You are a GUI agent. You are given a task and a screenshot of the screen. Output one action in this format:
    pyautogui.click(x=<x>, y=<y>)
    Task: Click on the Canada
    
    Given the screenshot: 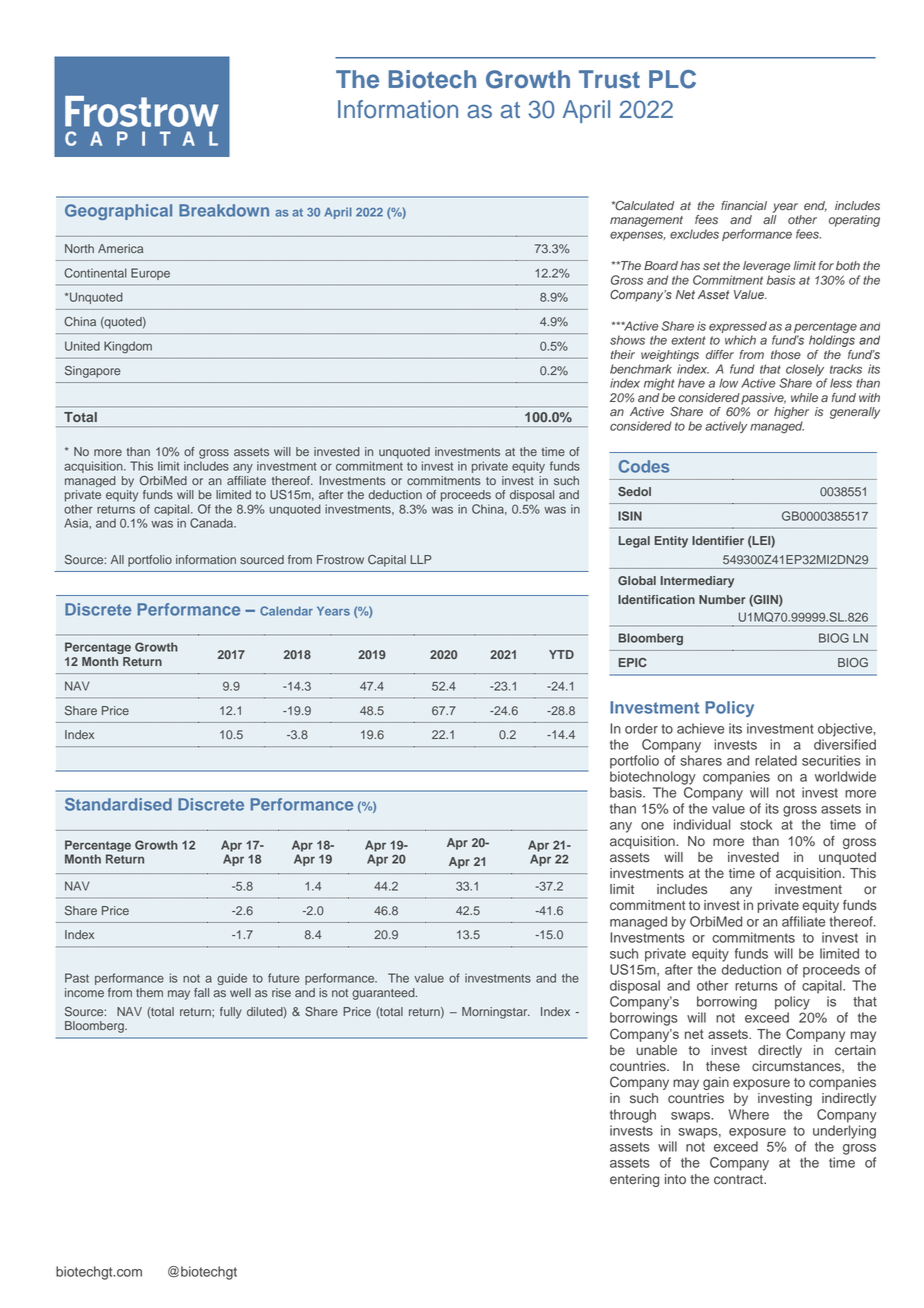 What is the action you would take?
    pyautogui.click(x=213, y=523)
